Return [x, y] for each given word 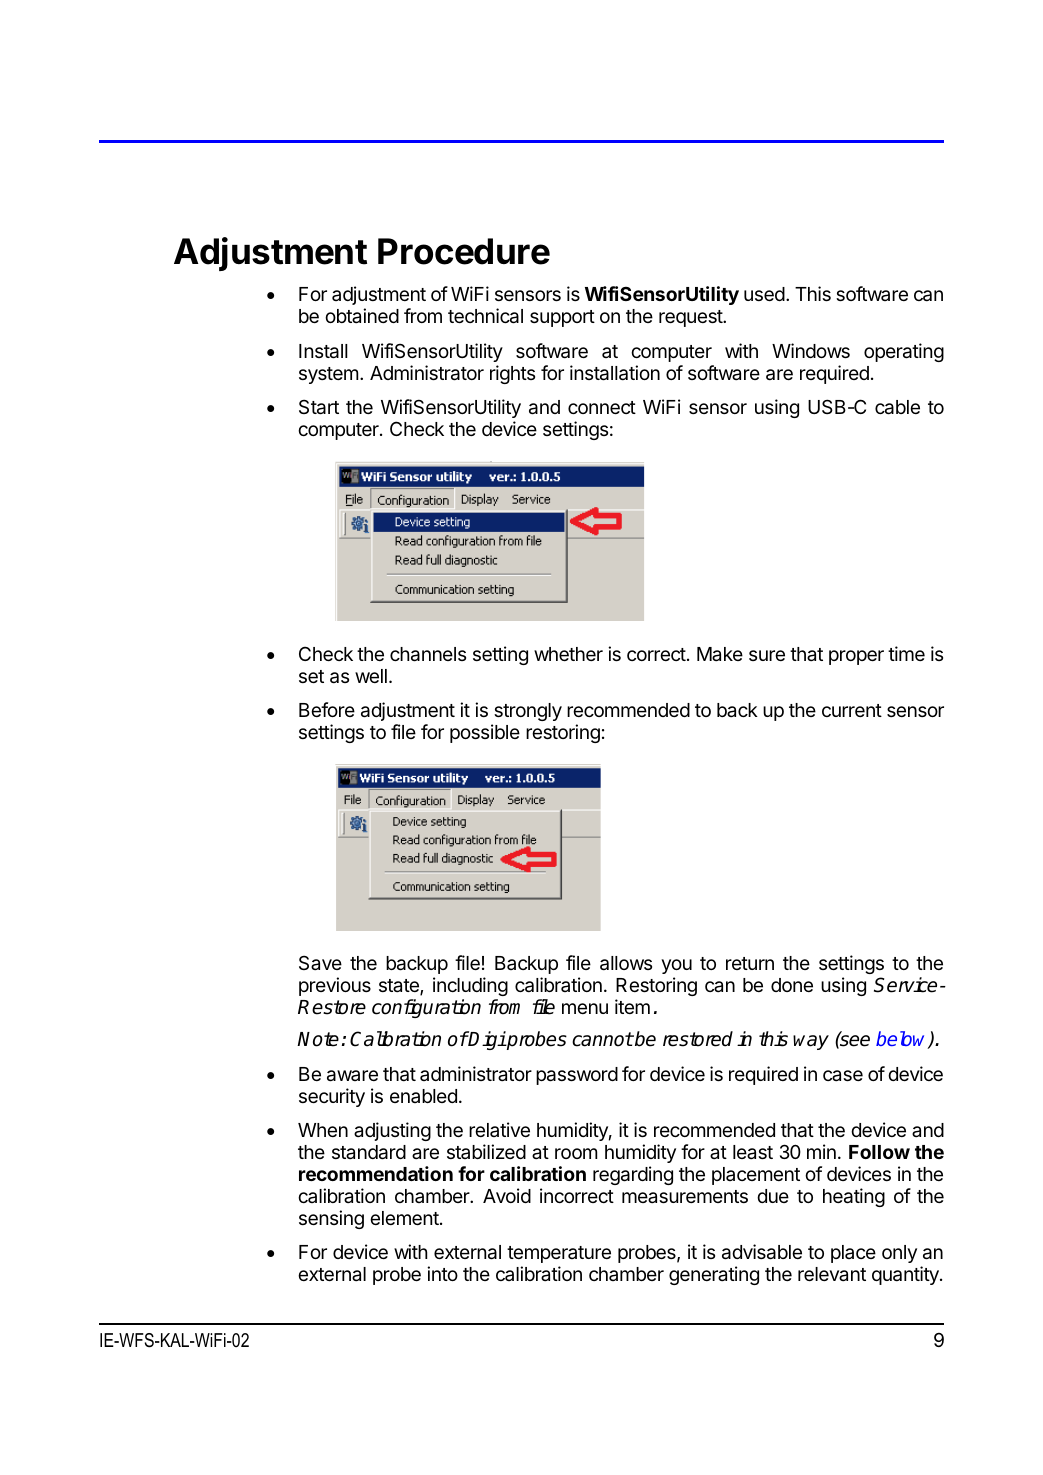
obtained [362, 315]
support [562, 318]
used [764, 294]
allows [626, 963]
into [442, 1273]
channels [428, 654]
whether [568, 654]
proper [856, 657]
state [400, 987]
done [792, 985]
